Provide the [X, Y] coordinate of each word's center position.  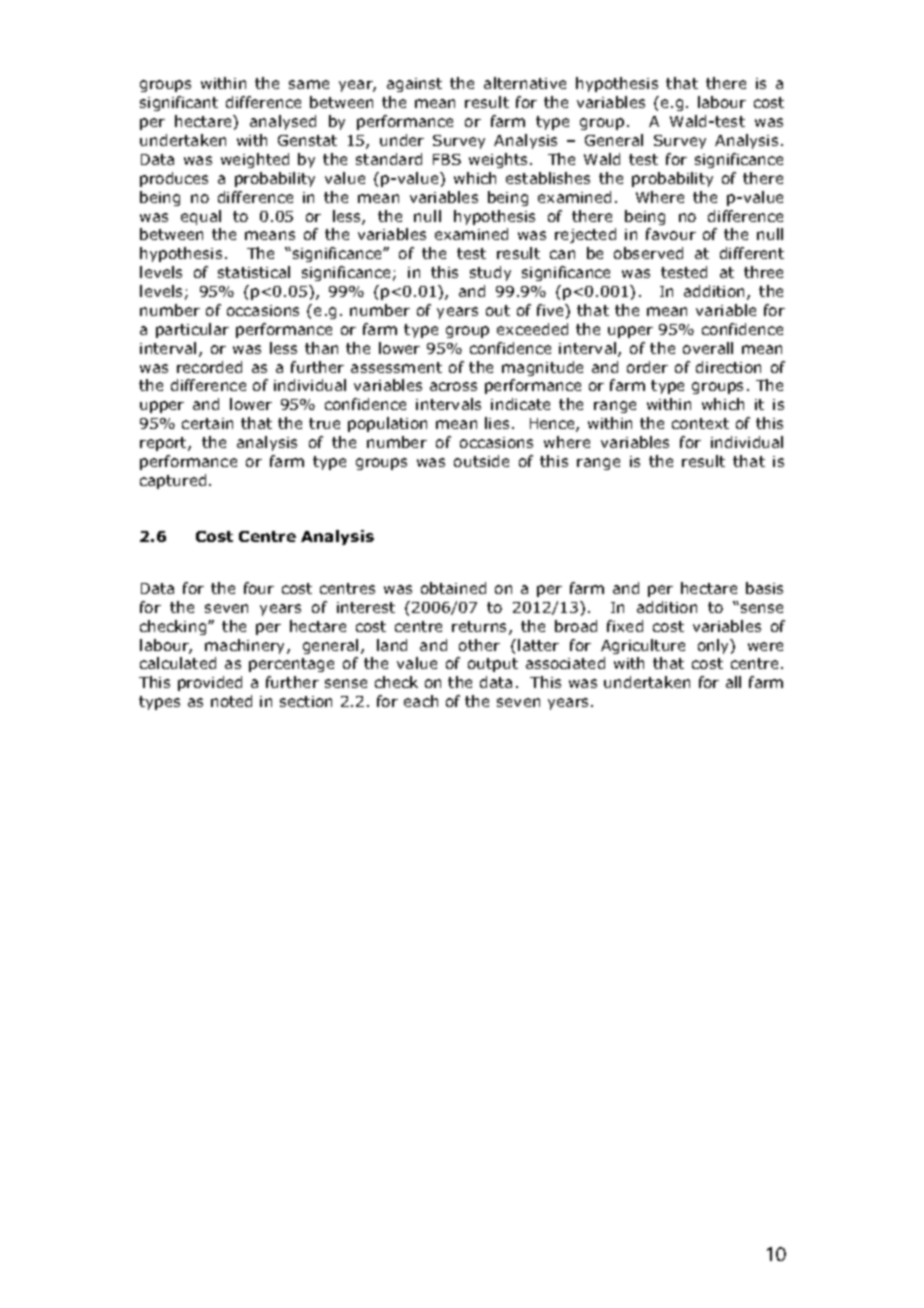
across [453, 386]
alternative [525, 83]
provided [210, 683]
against [414, 85]
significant [179, 103]
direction [728, 367]
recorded [209, 367]
